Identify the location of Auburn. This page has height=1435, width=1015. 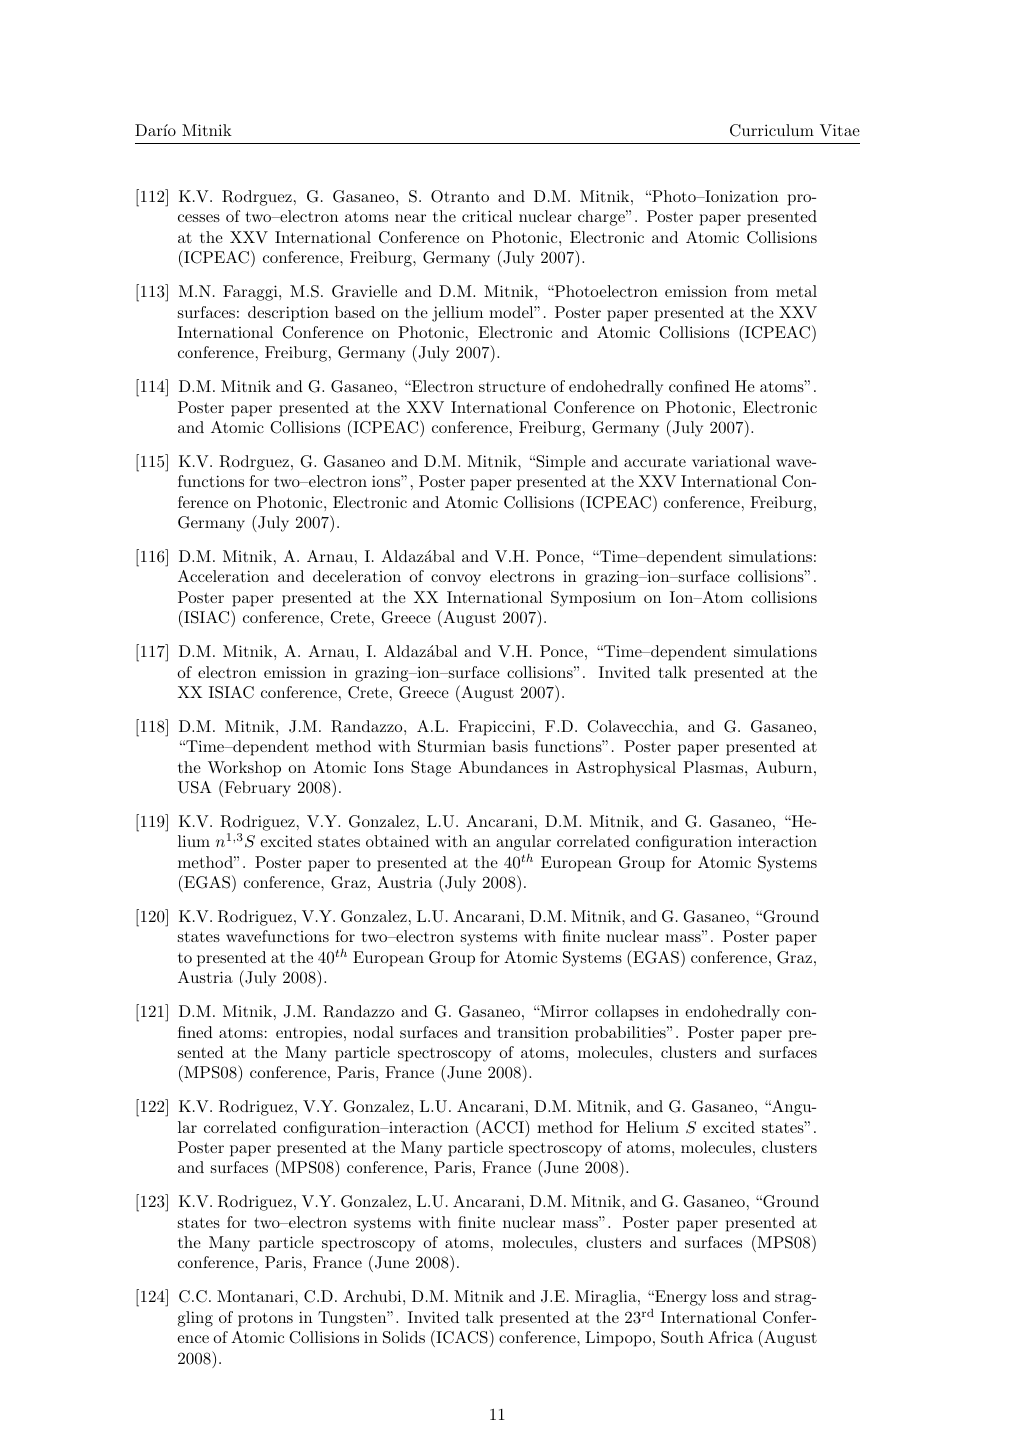
(784, 767).
